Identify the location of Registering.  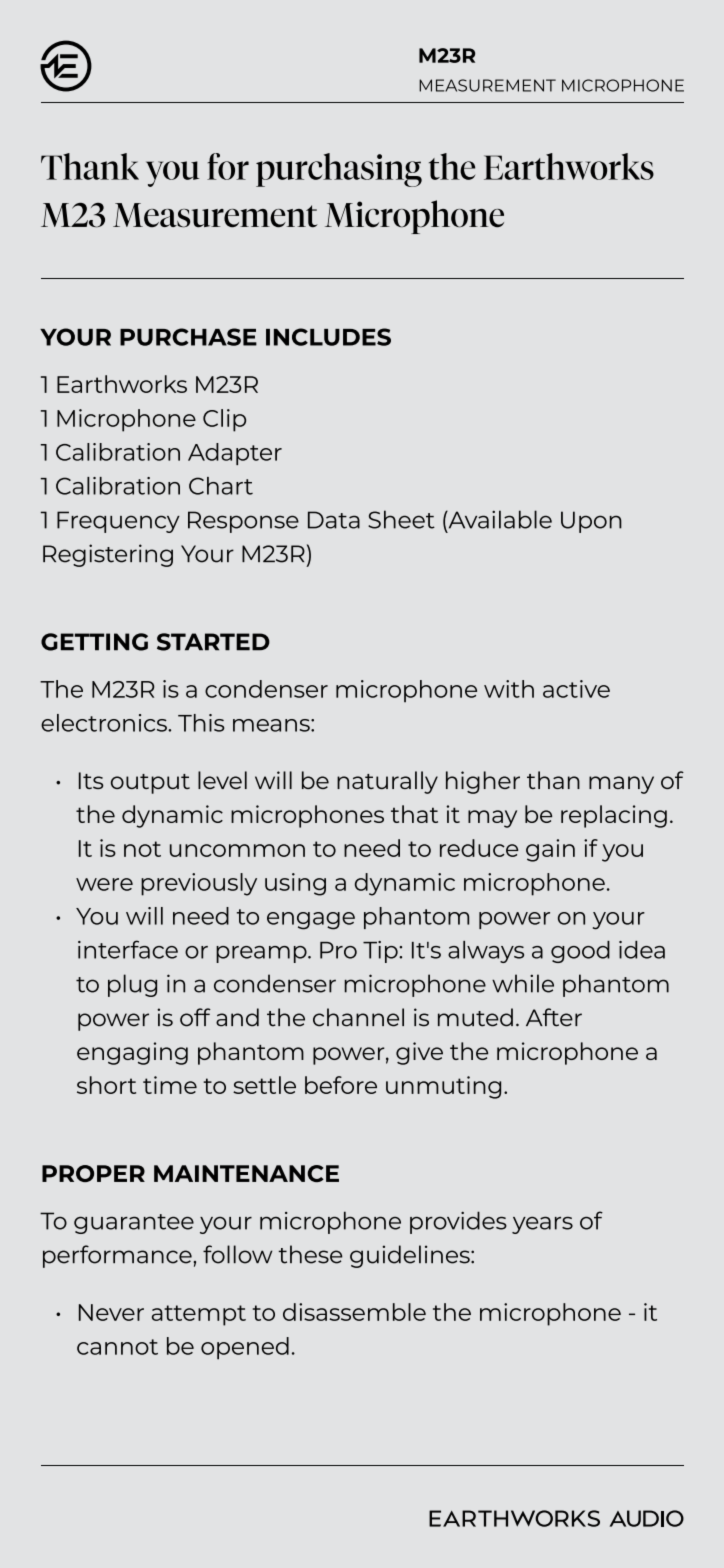
(108, 555).
